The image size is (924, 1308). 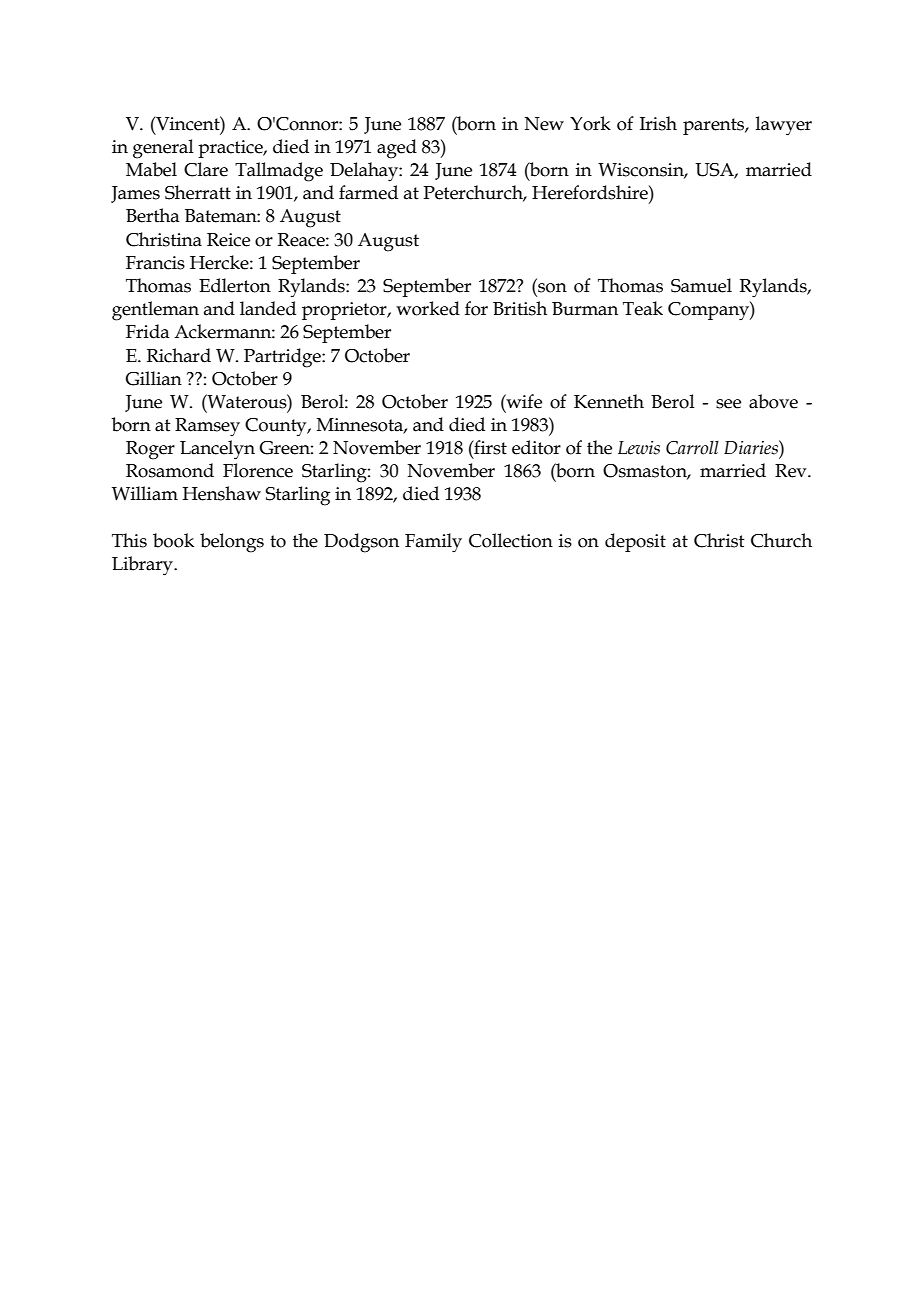 What do you see at coordinates (163, 149) in the page?
I see `general` at bounding box center [163, 149].
